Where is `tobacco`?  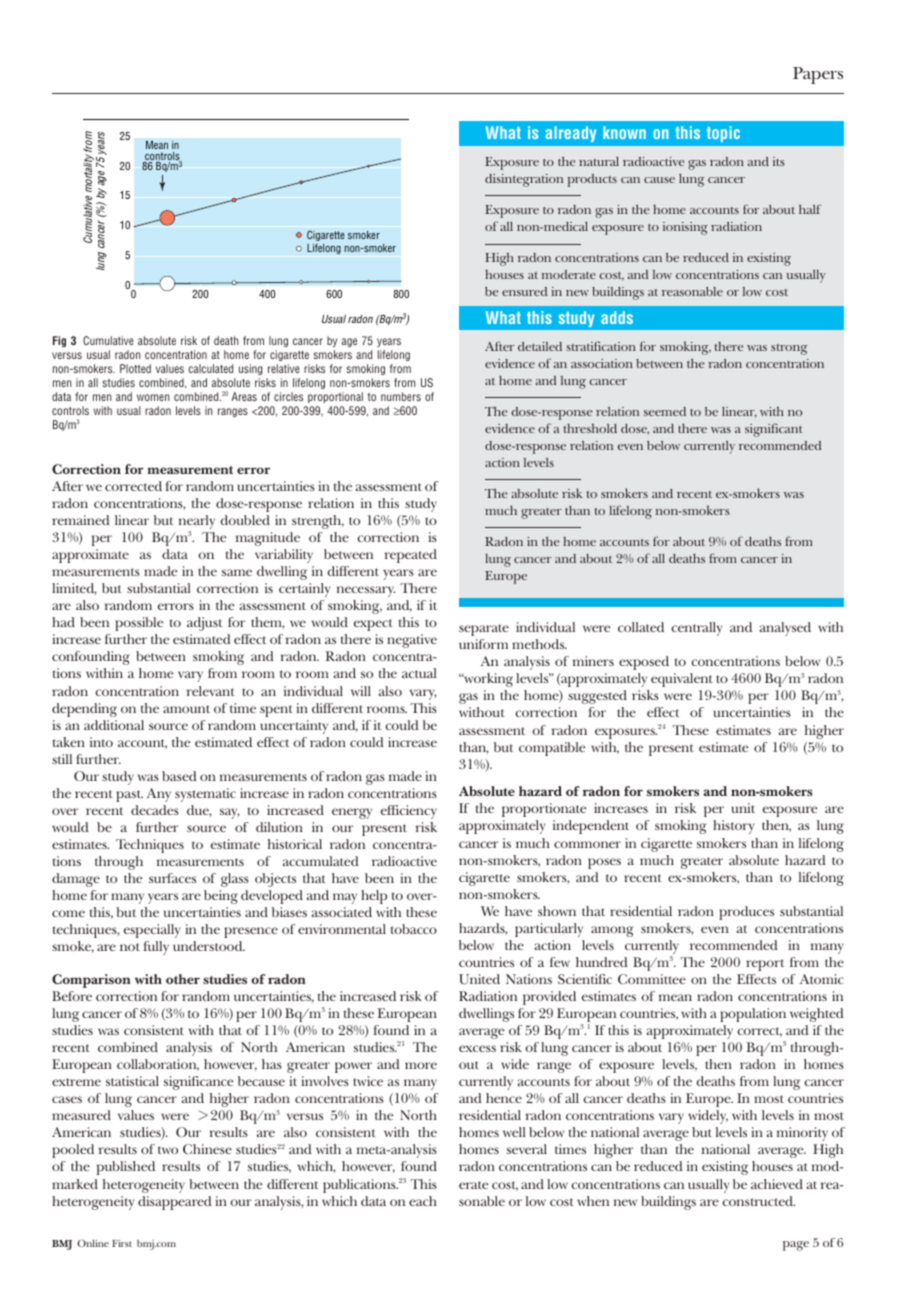
tobacco is located at coordinates (414, 929).
